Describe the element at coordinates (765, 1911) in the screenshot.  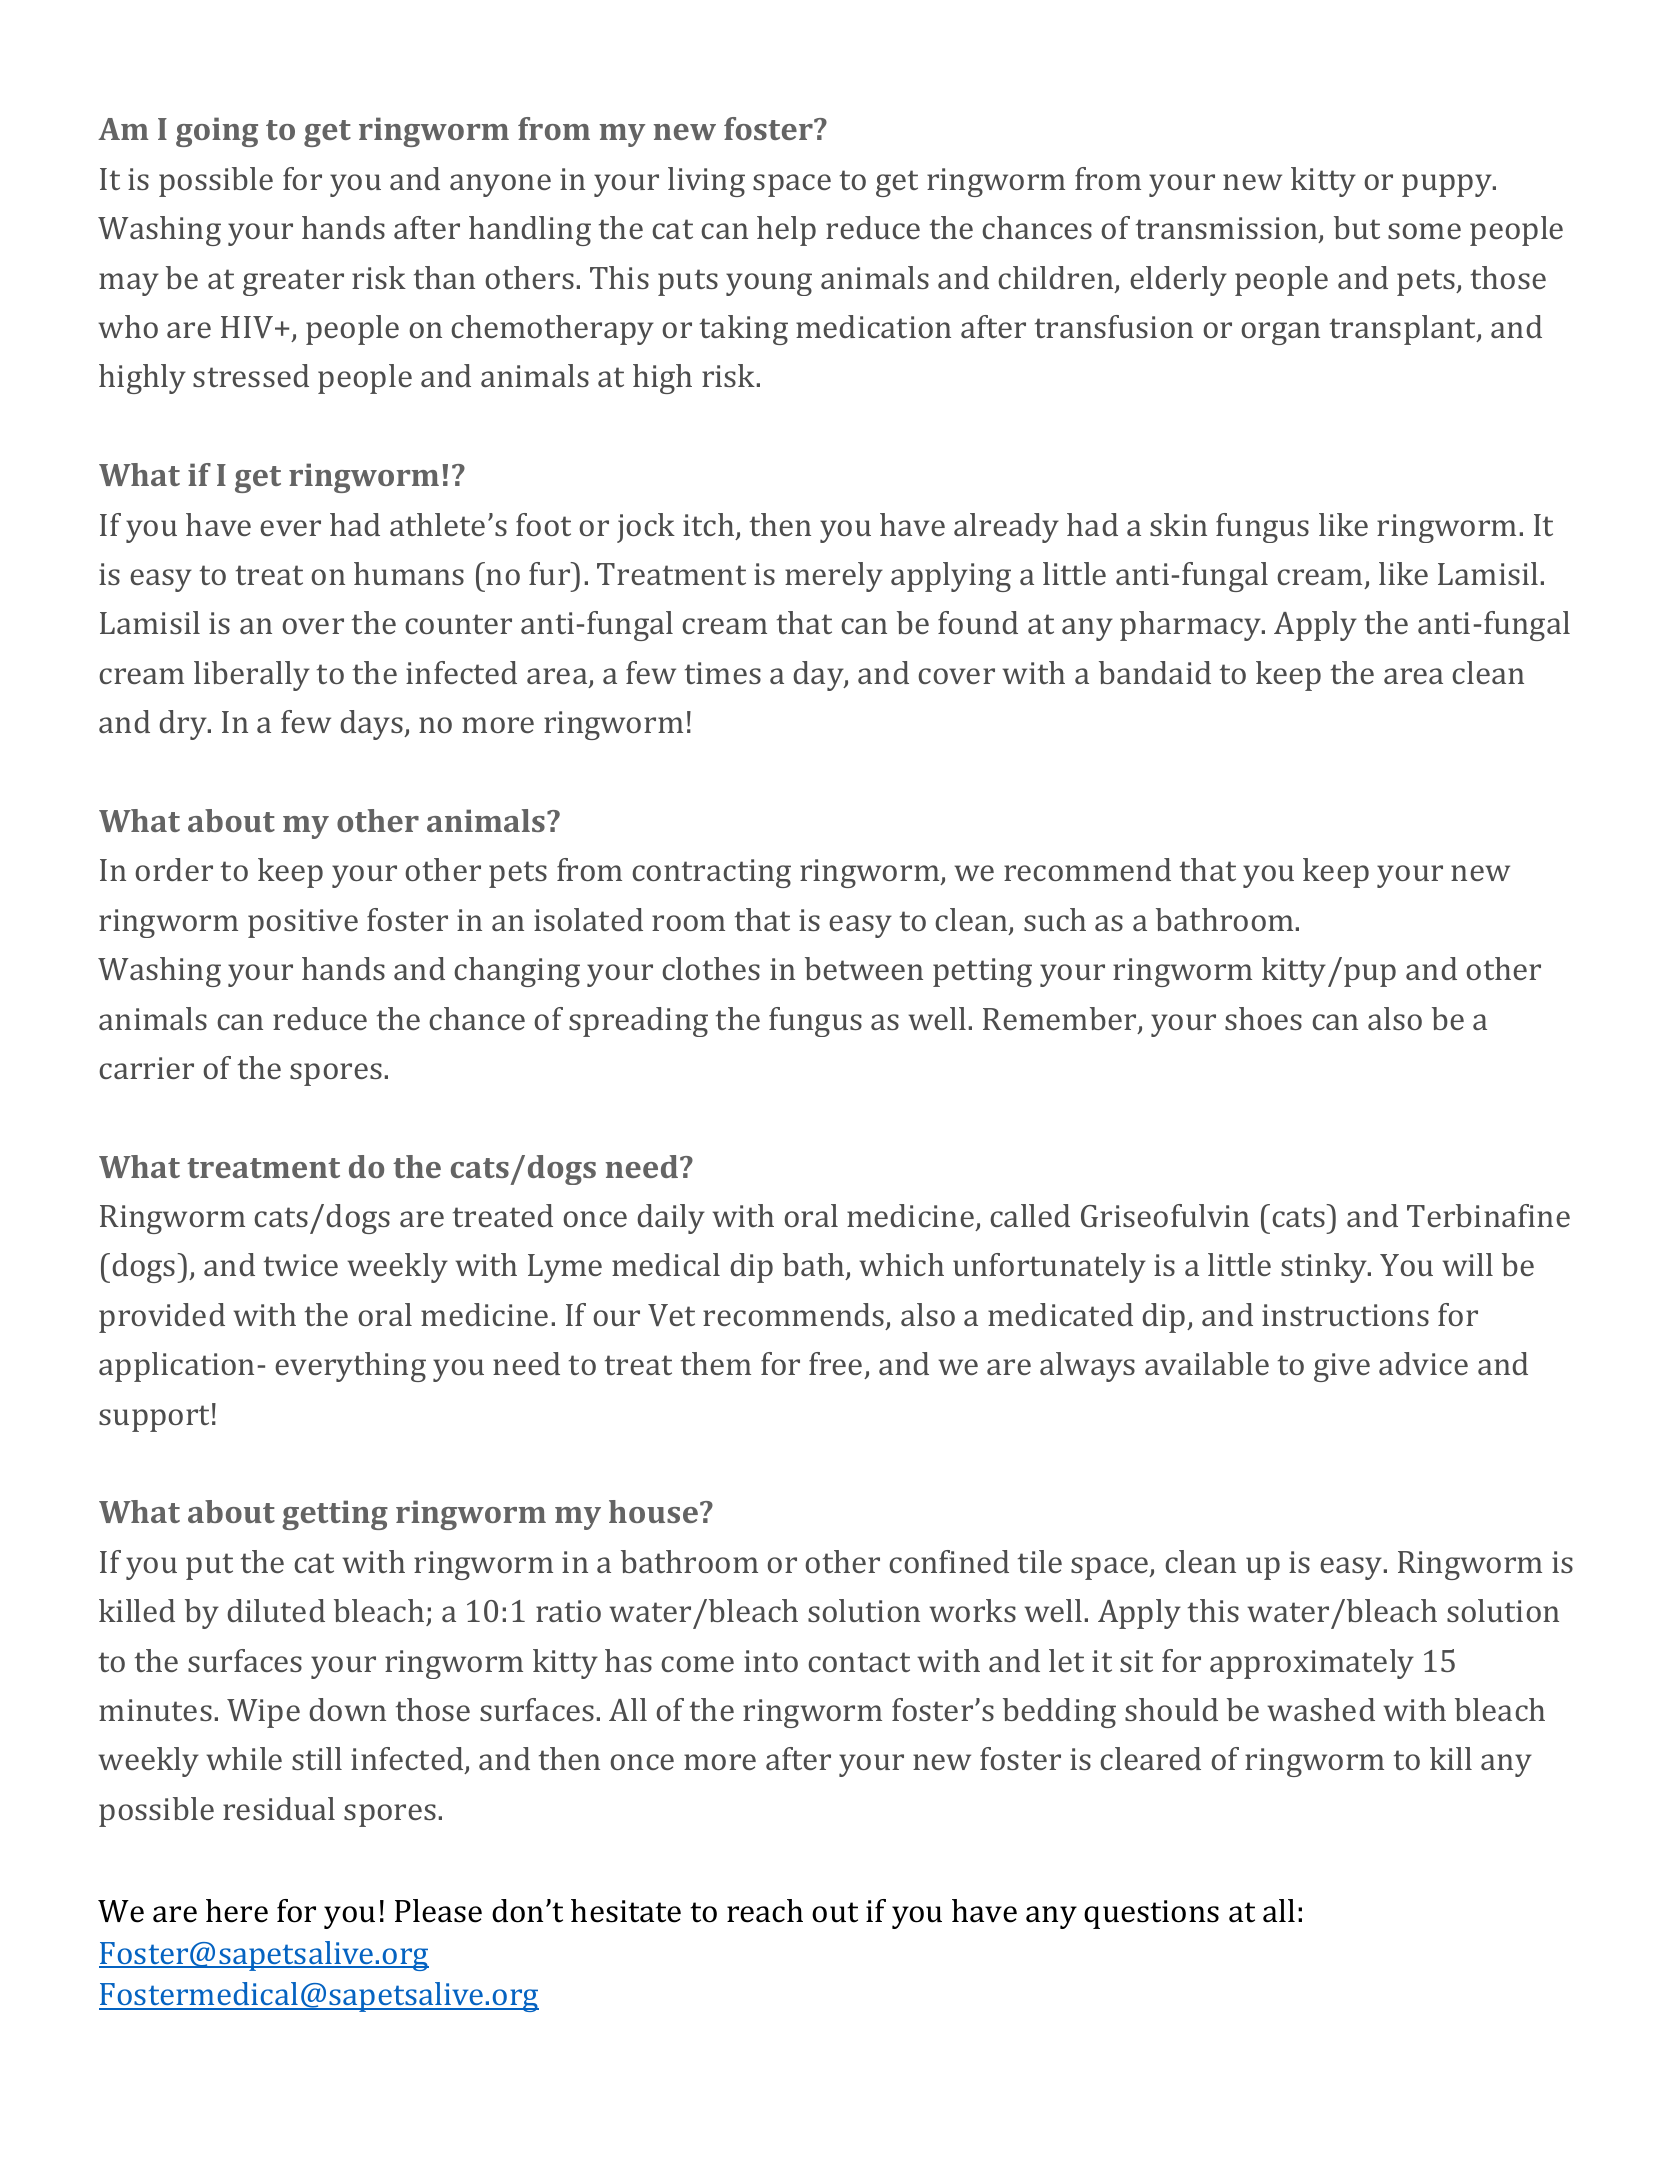
I see `reach` at that location.
